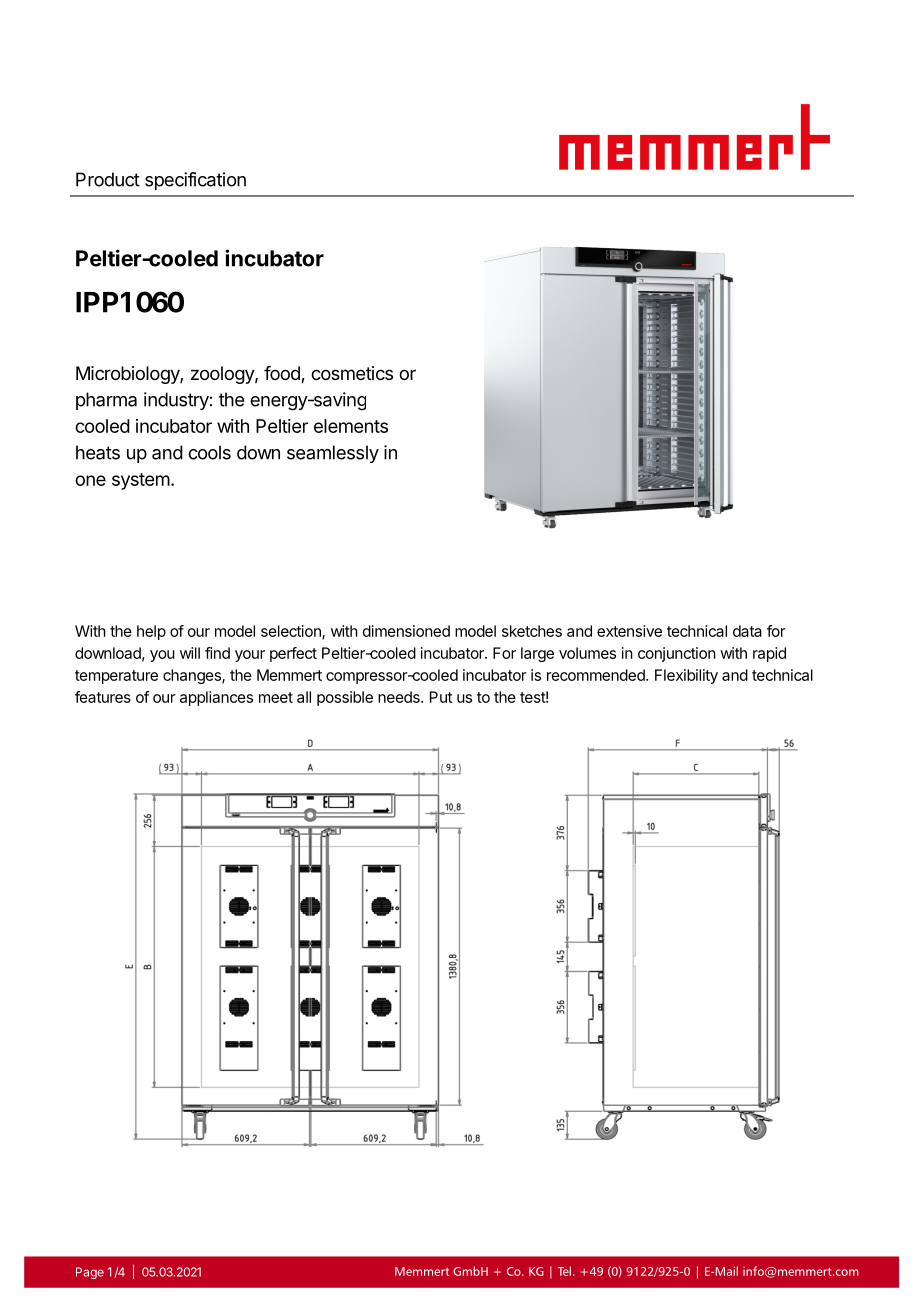 The image size is (924, 1308). What do you see at coordinates (351, 426) in the document?
I see `elements` at bounding box center [351, 426].
